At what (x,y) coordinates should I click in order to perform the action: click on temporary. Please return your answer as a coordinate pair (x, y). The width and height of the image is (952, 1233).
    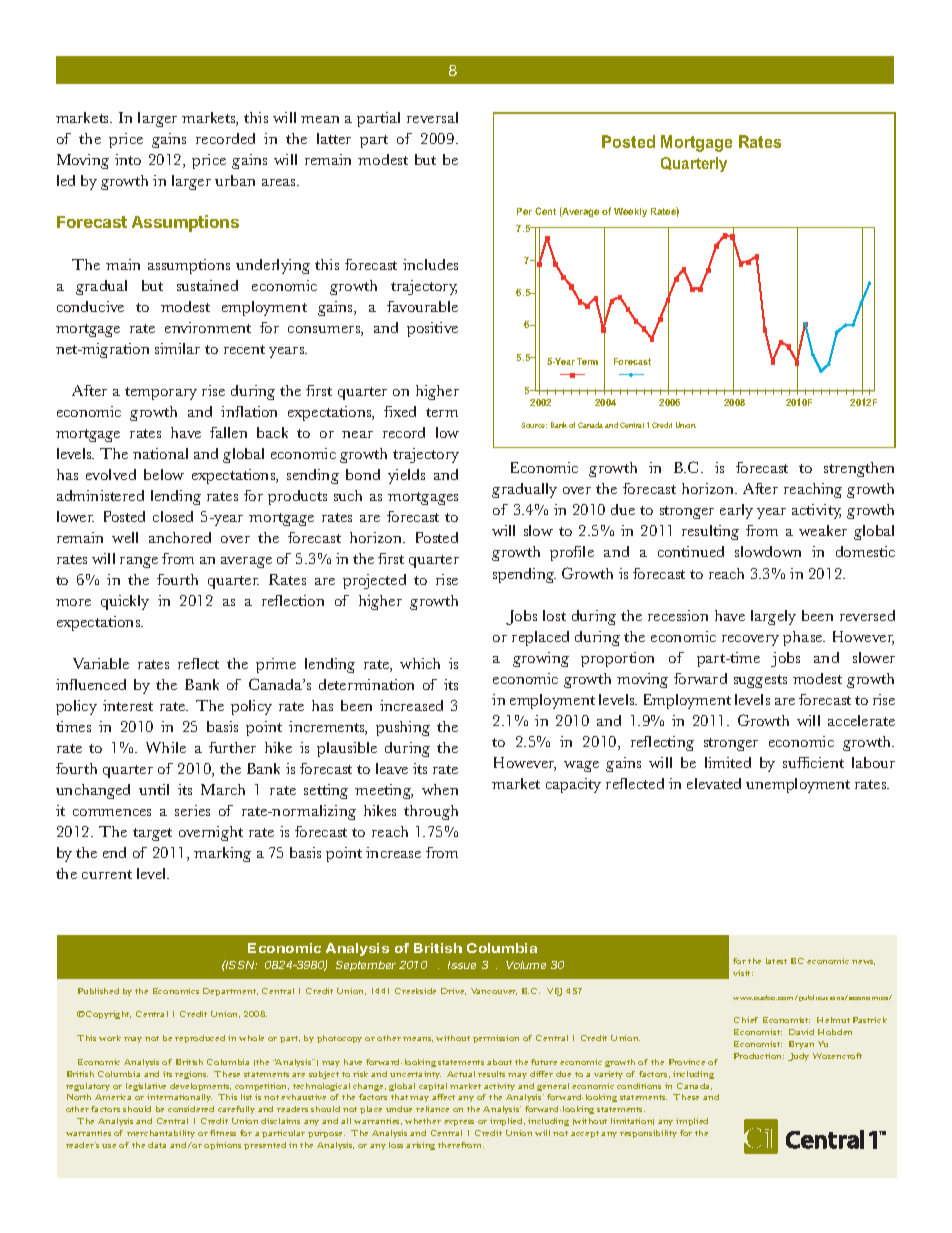
    Looking at the image, I should click on (161, 393).
